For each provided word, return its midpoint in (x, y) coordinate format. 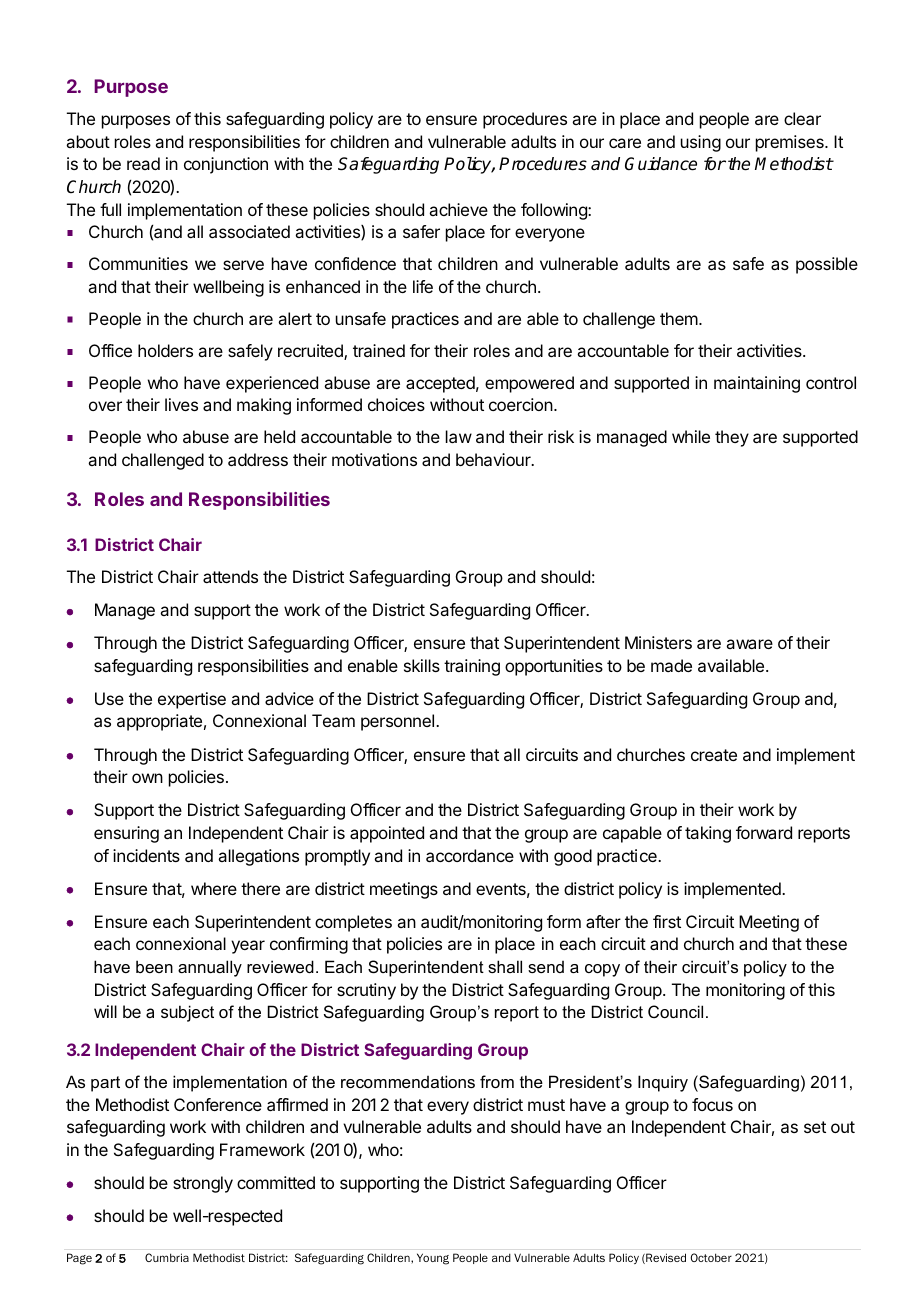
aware (749, 644)
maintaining (757, 384)
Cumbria (167, 1257)
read (143, 163)
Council (675, 1011)
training (472, 667)
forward (764, 832)
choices (396, 404)
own (147, 778)
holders (165, 350)
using (701, 143)
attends (230, 576)
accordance (470, 855)
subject (187, 1013)
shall (505, 966)
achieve (458, 209)
